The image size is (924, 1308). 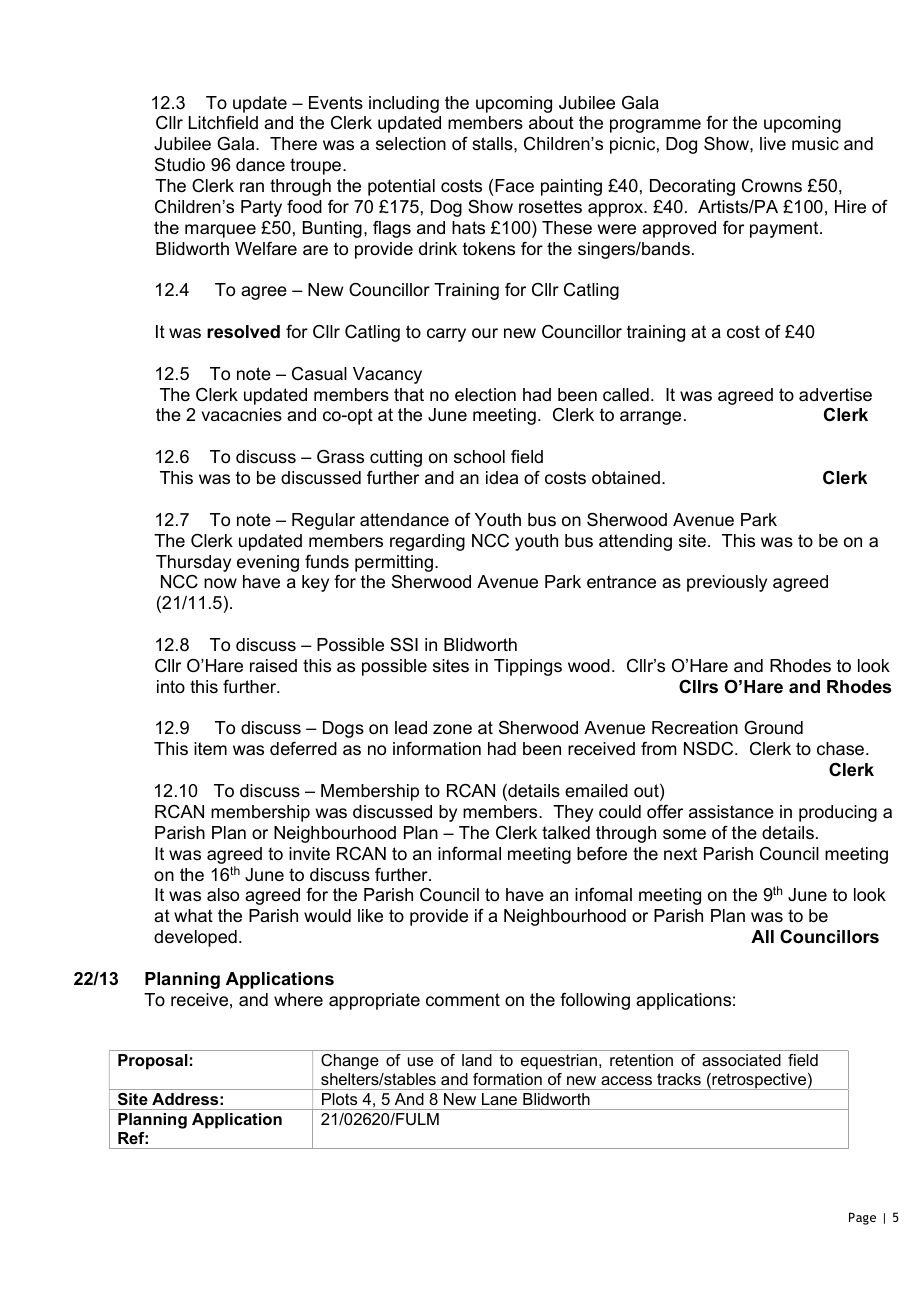 I want to click on resolved, so click(x=243, y=332).
